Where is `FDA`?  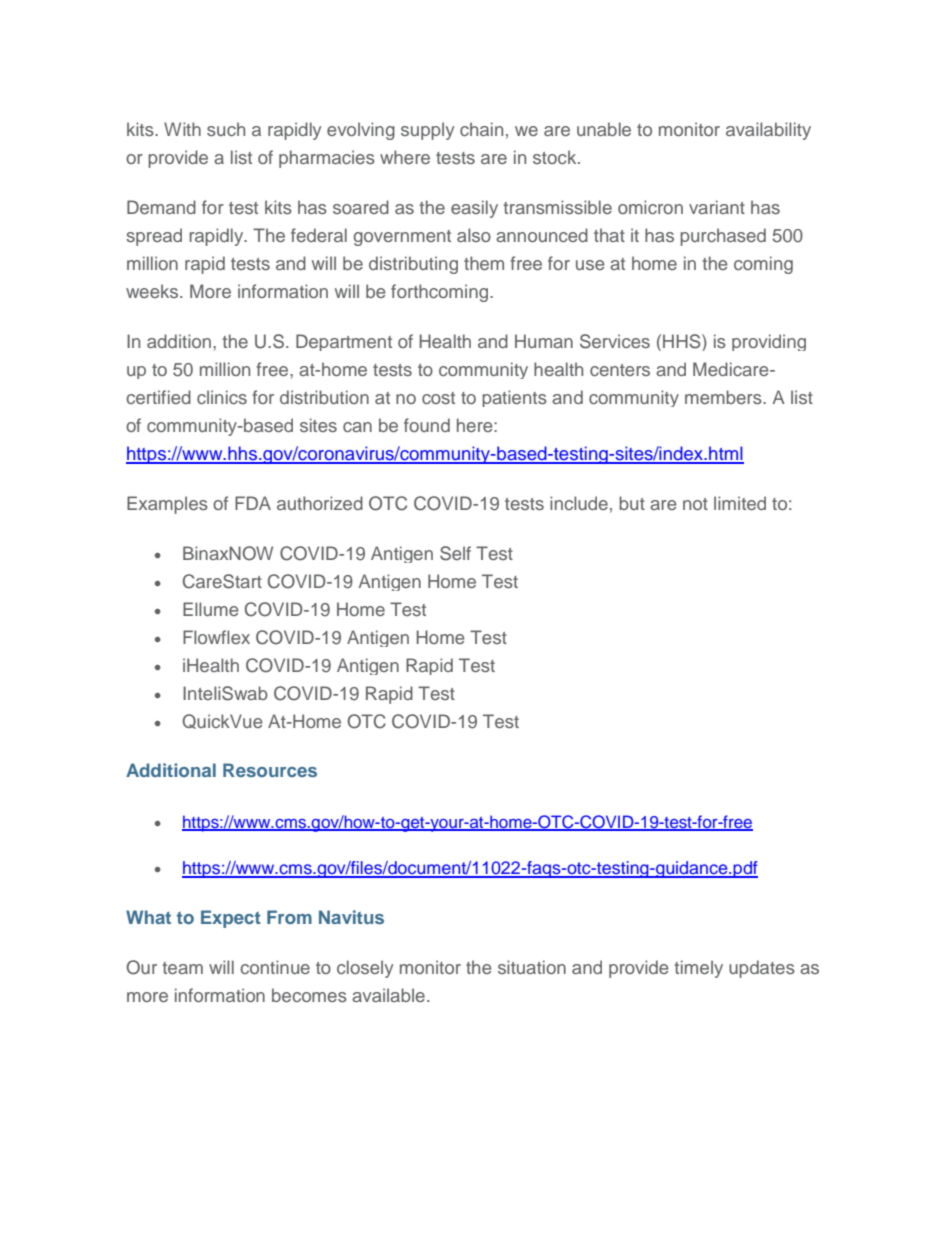 FDA is located at coordinates (253, 503).
